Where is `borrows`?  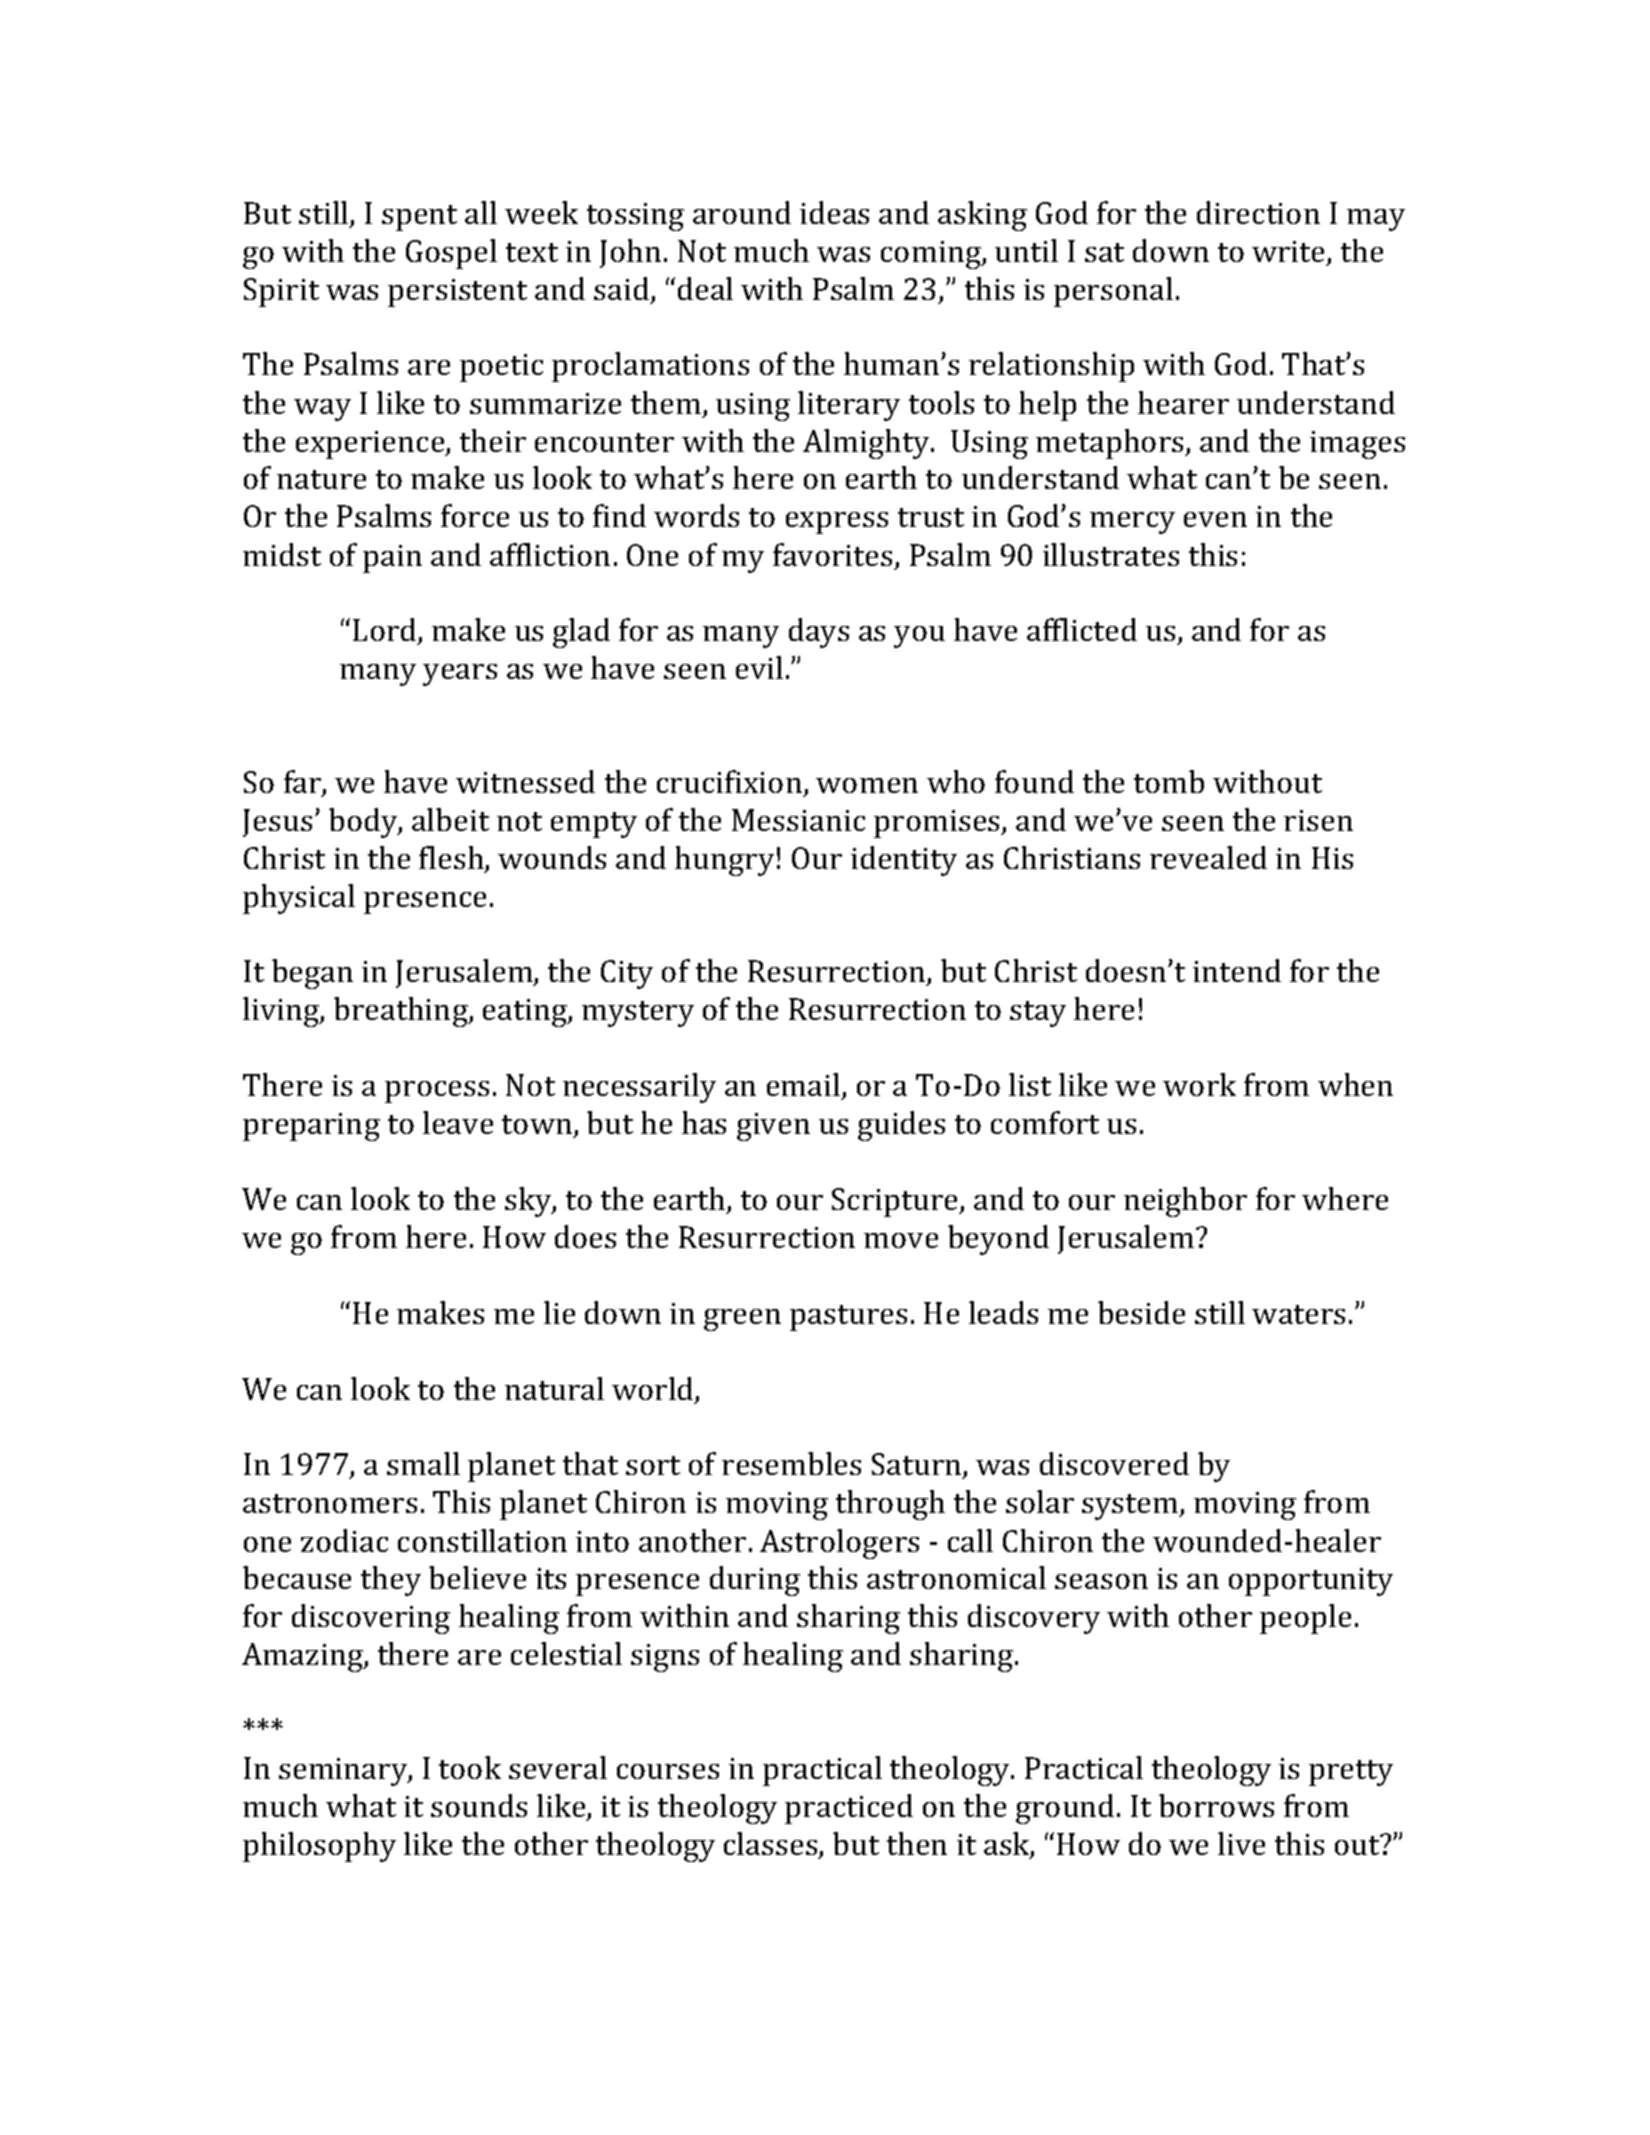
borrows is located at coordinates (1216, 1805).
